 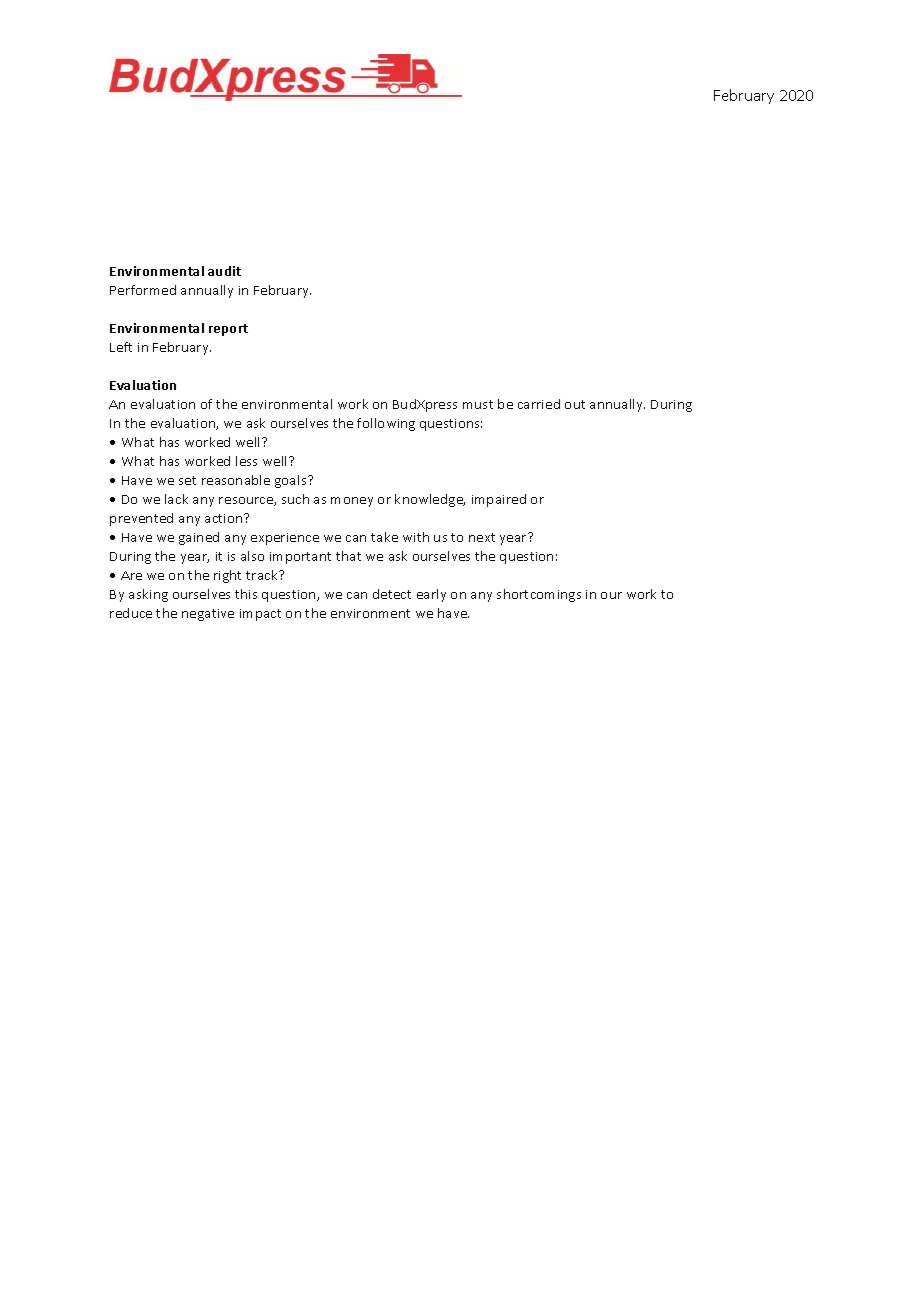 I want to click on report, so click(x=228, y=330).
